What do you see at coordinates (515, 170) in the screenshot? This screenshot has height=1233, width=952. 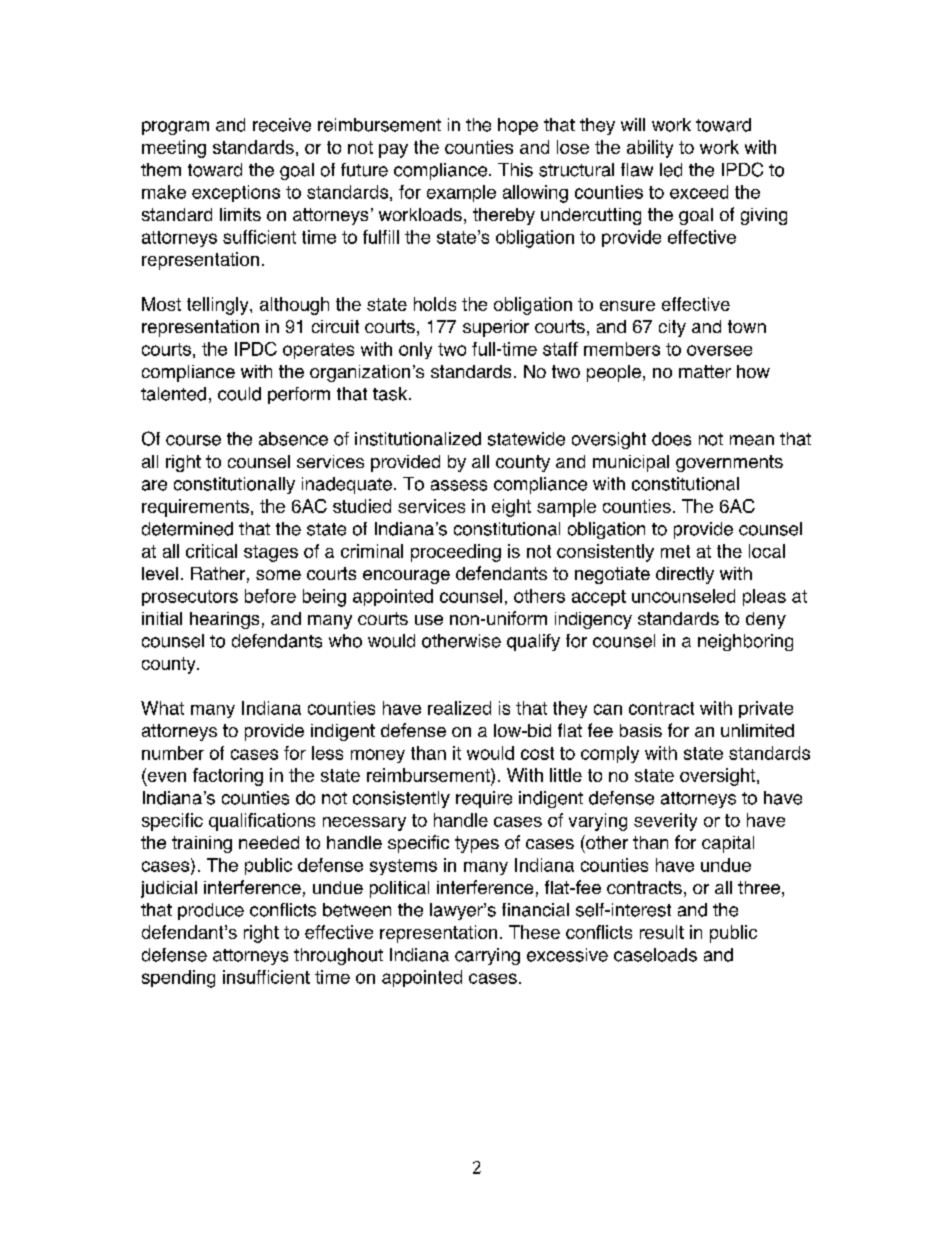 I see `This` at bounding box center [515, 170].
